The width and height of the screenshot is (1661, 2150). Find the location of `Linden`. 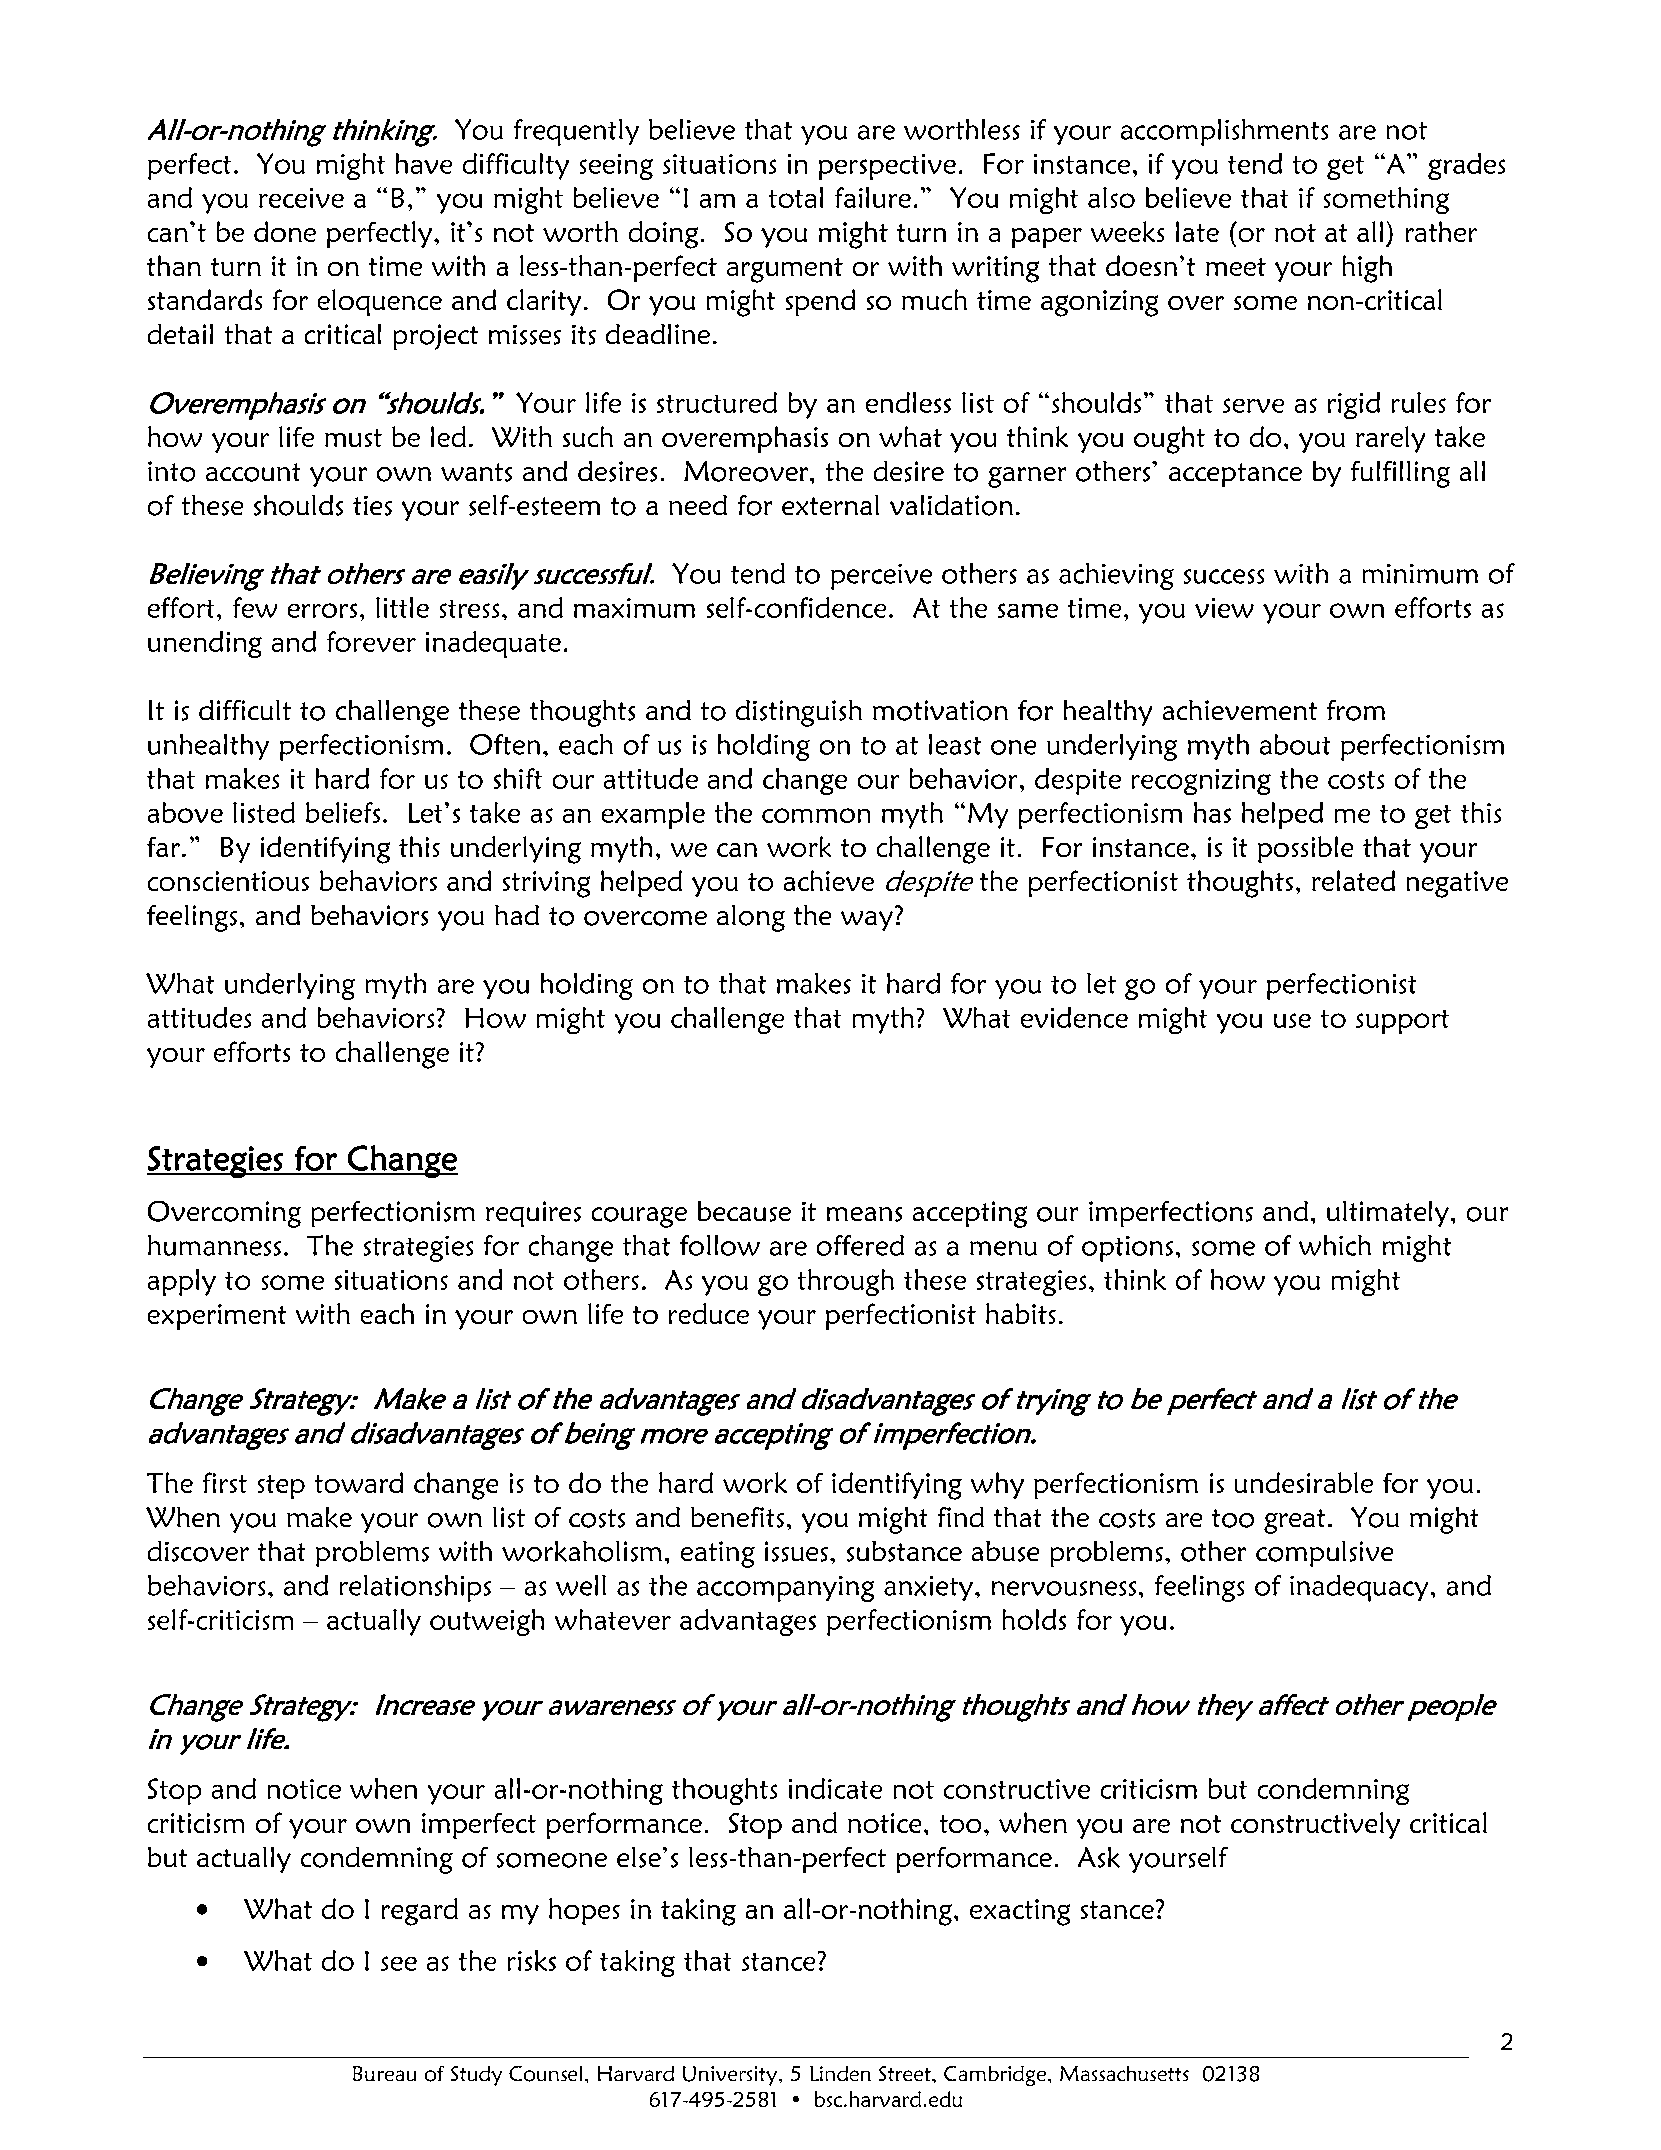

Linden is located at coordinates (840, 2073).
